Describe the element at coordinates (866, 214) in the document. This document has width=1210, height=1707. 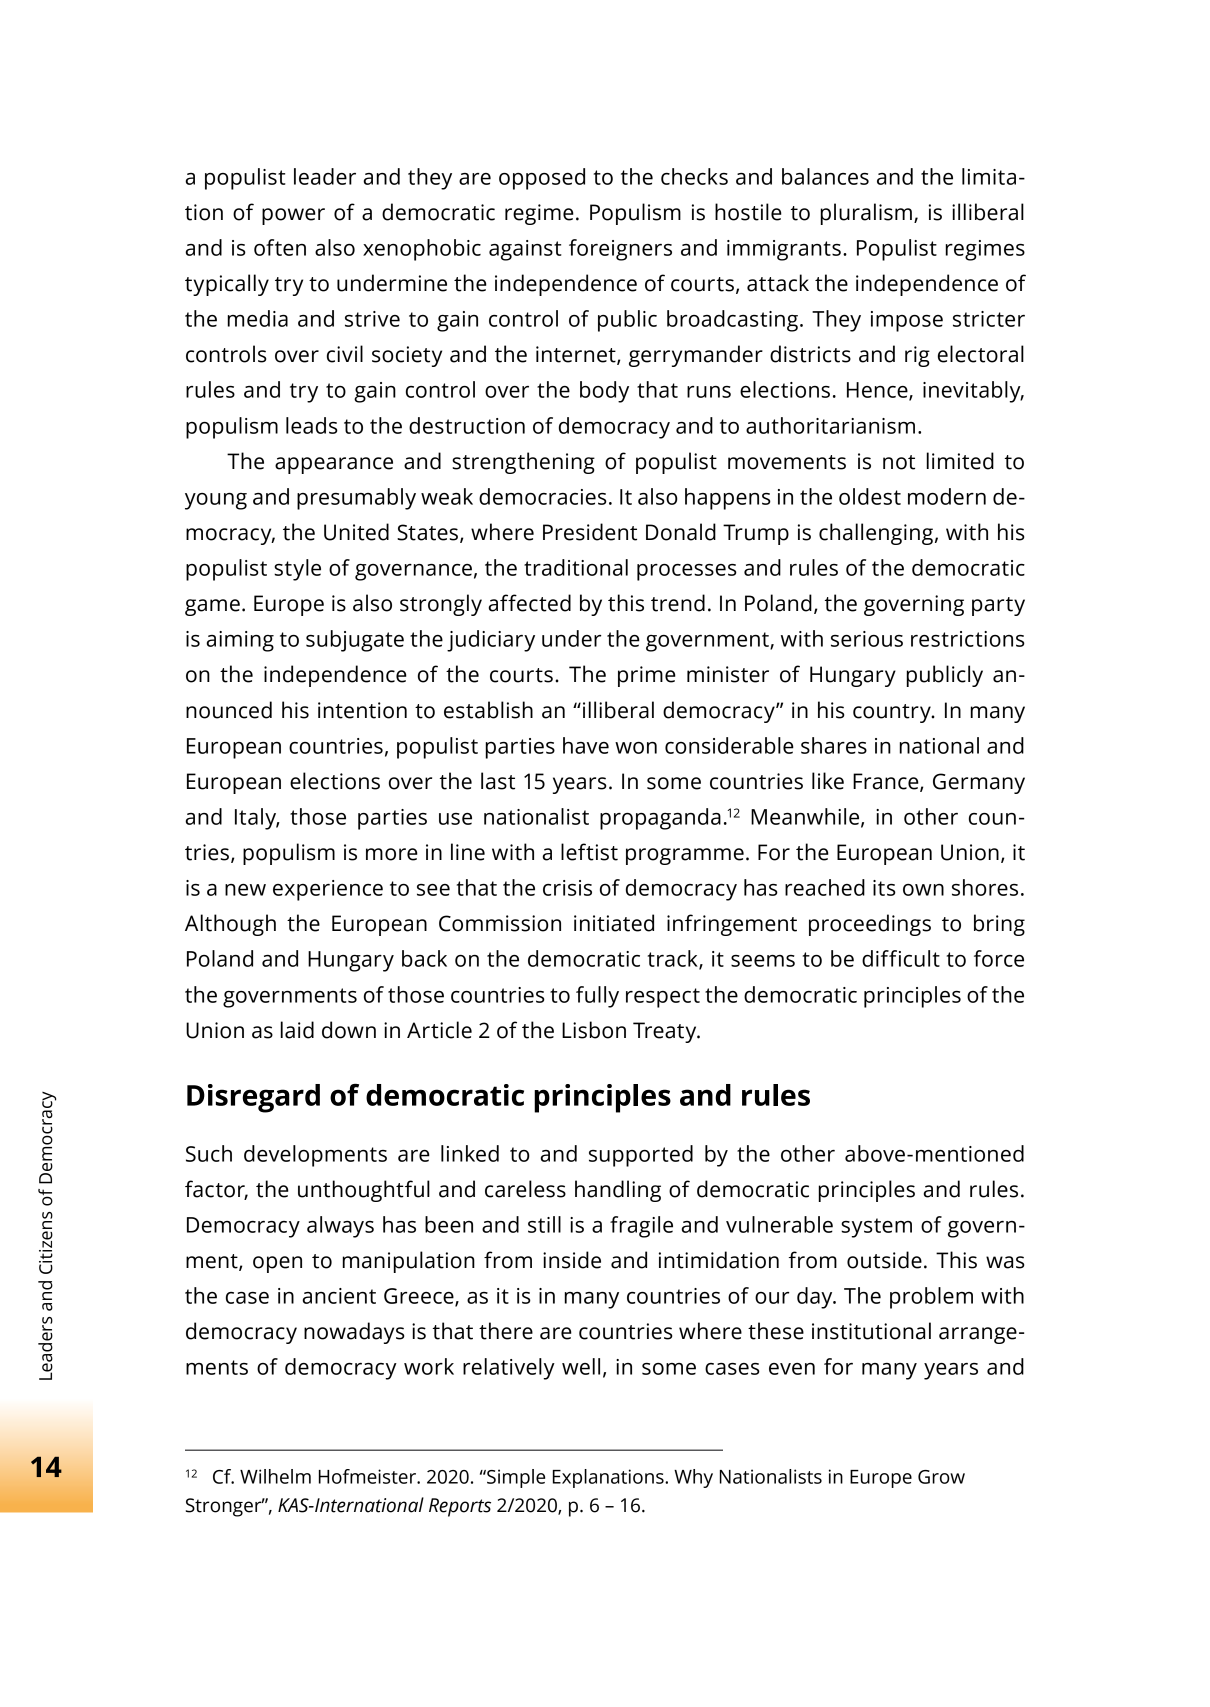
I see `pluralism` at that location.
